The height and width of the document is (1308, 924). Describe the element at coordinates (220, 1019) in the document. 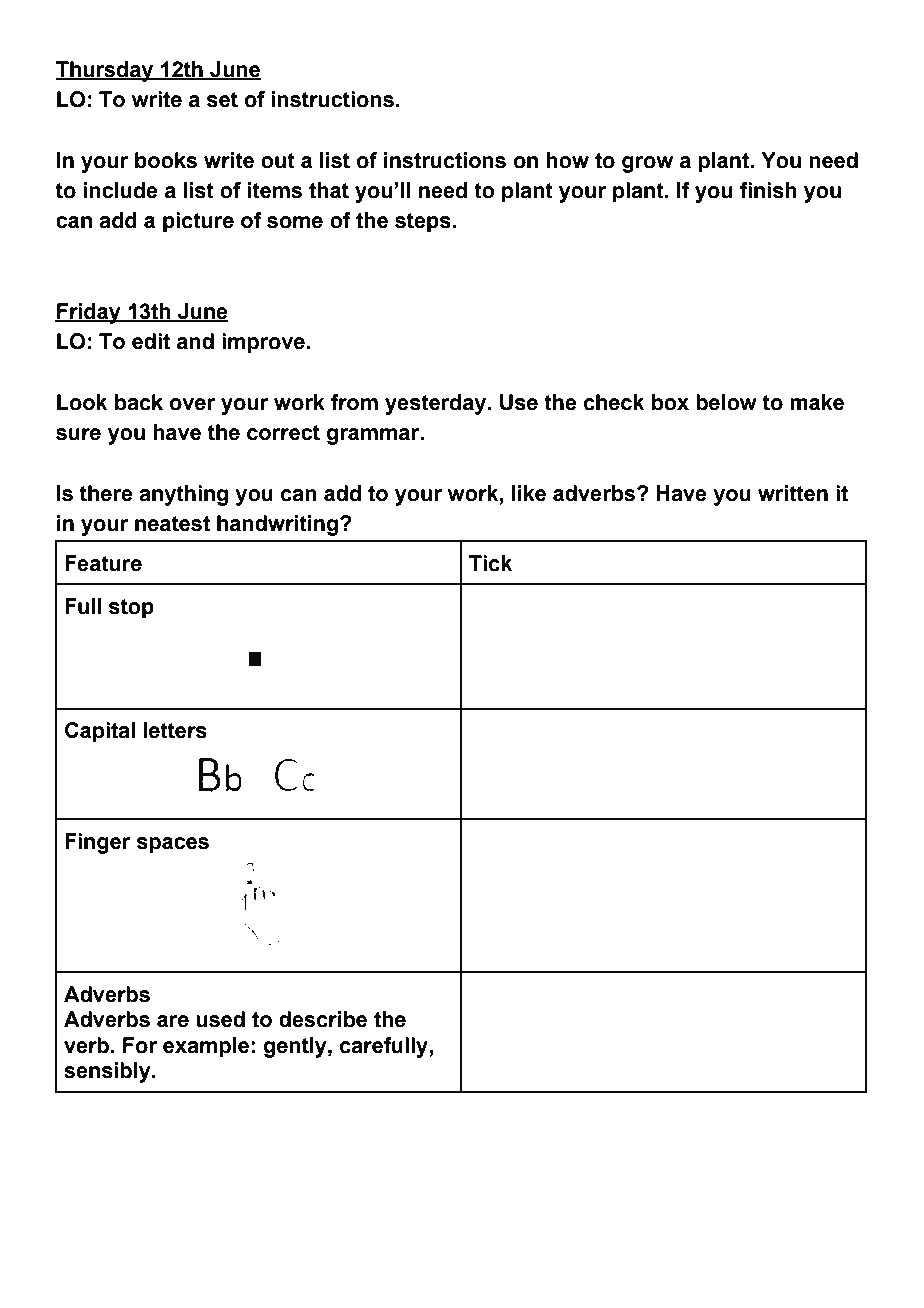

I see `used` at that location.
